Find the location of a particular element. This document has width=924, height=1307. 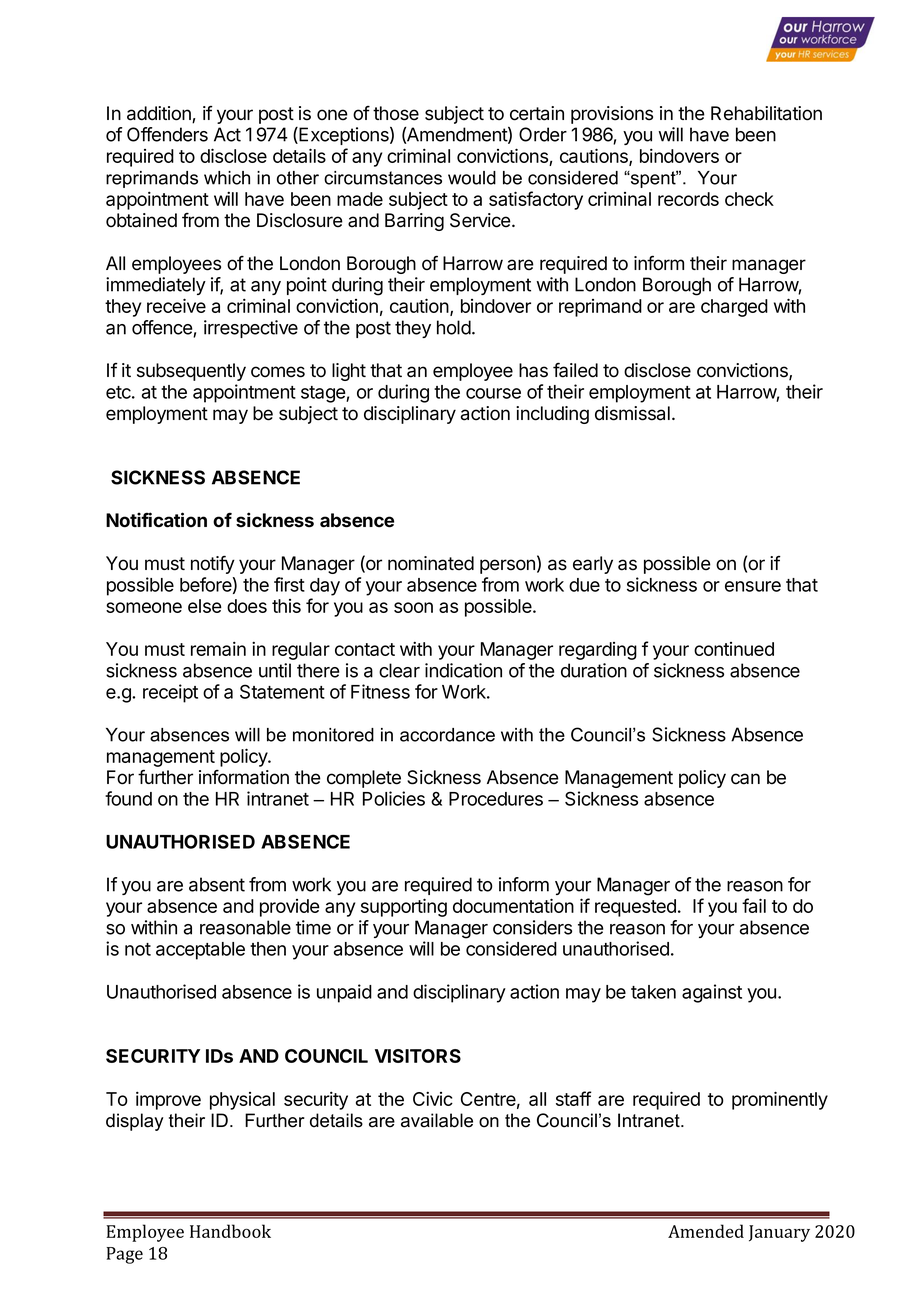

nominated is located at coordinates (431, 563).
